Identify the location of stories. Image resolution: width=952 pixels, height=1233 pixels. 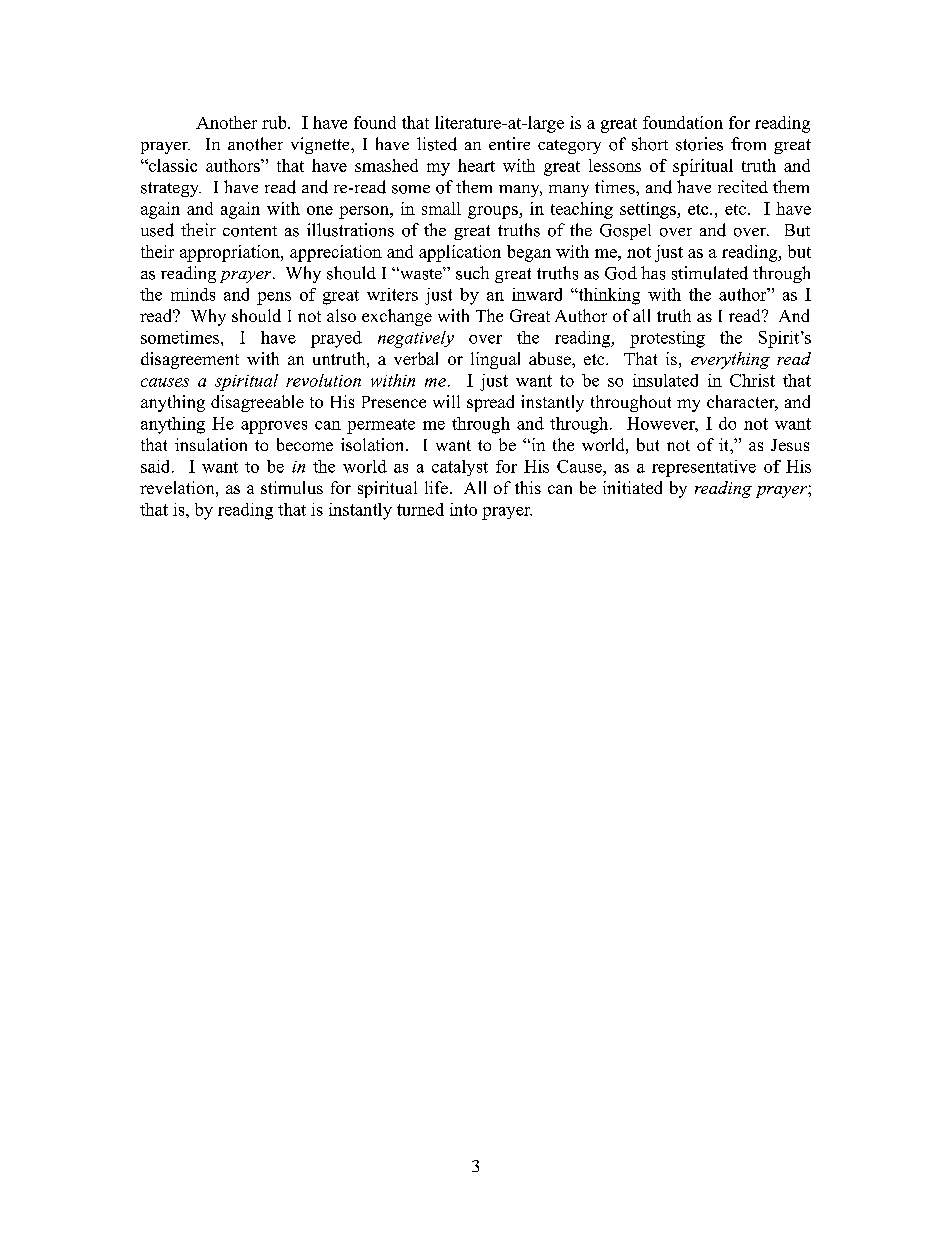
(699, 144).
